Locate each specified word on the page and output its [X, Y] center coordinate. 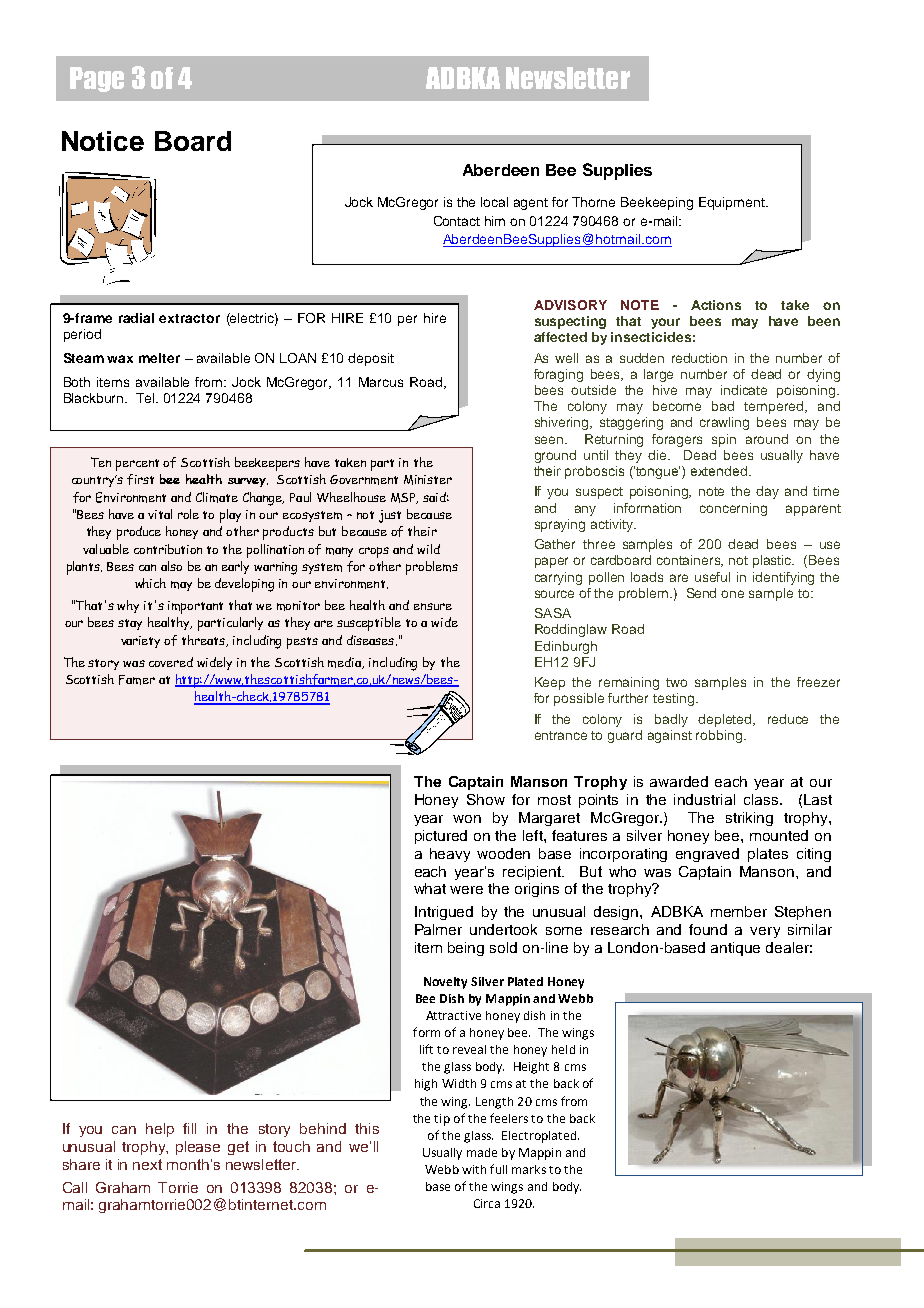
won [467, 819]
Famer [137, 680]
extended [720, 471]
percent [137, 465]
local [494, 202]
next [147, 1164]
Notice [103, 141]
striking [749, 819]
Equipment [733, 203]
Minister [428, 480]
